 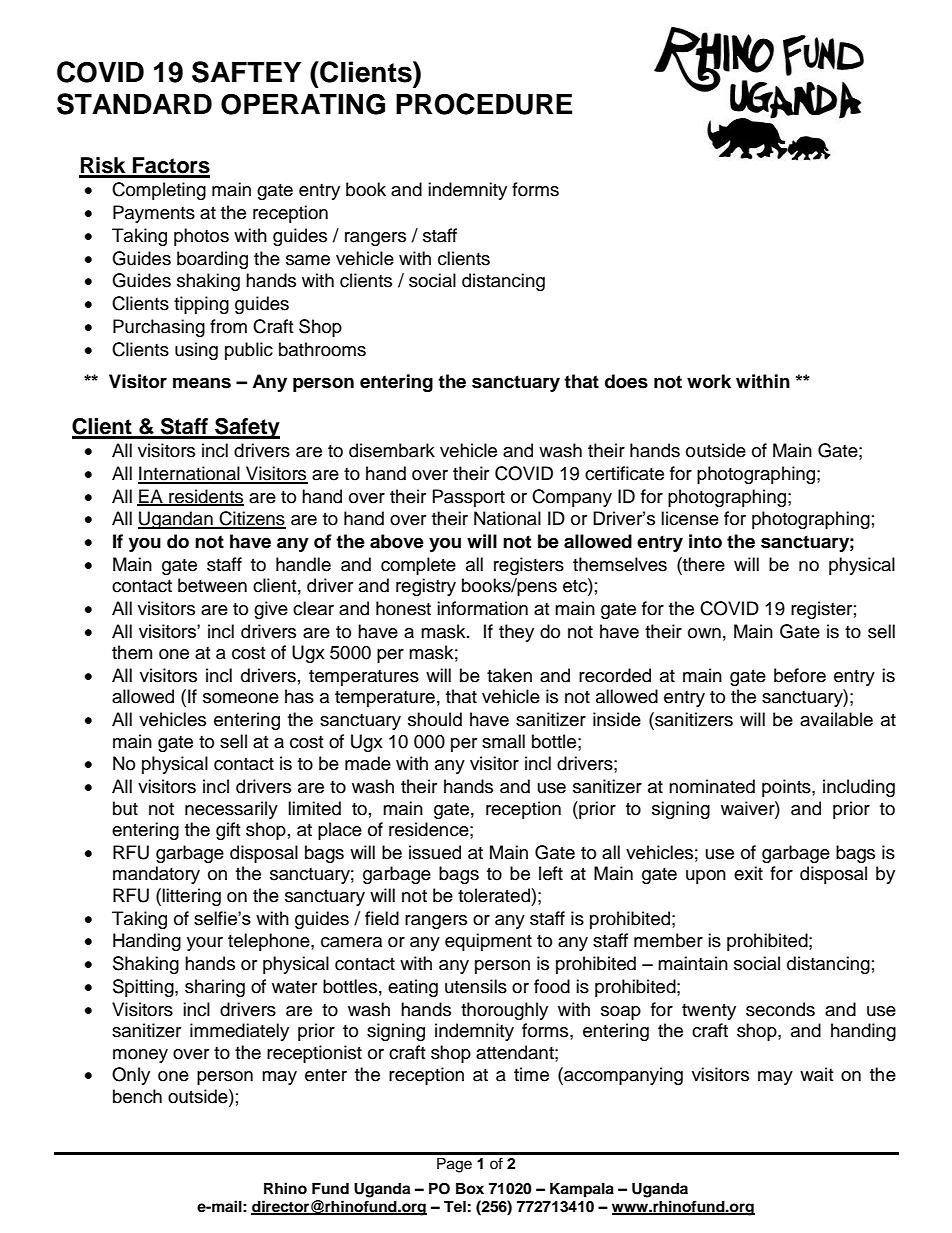 I want to click on PROCEDURE, so click(x=484, y=104).
